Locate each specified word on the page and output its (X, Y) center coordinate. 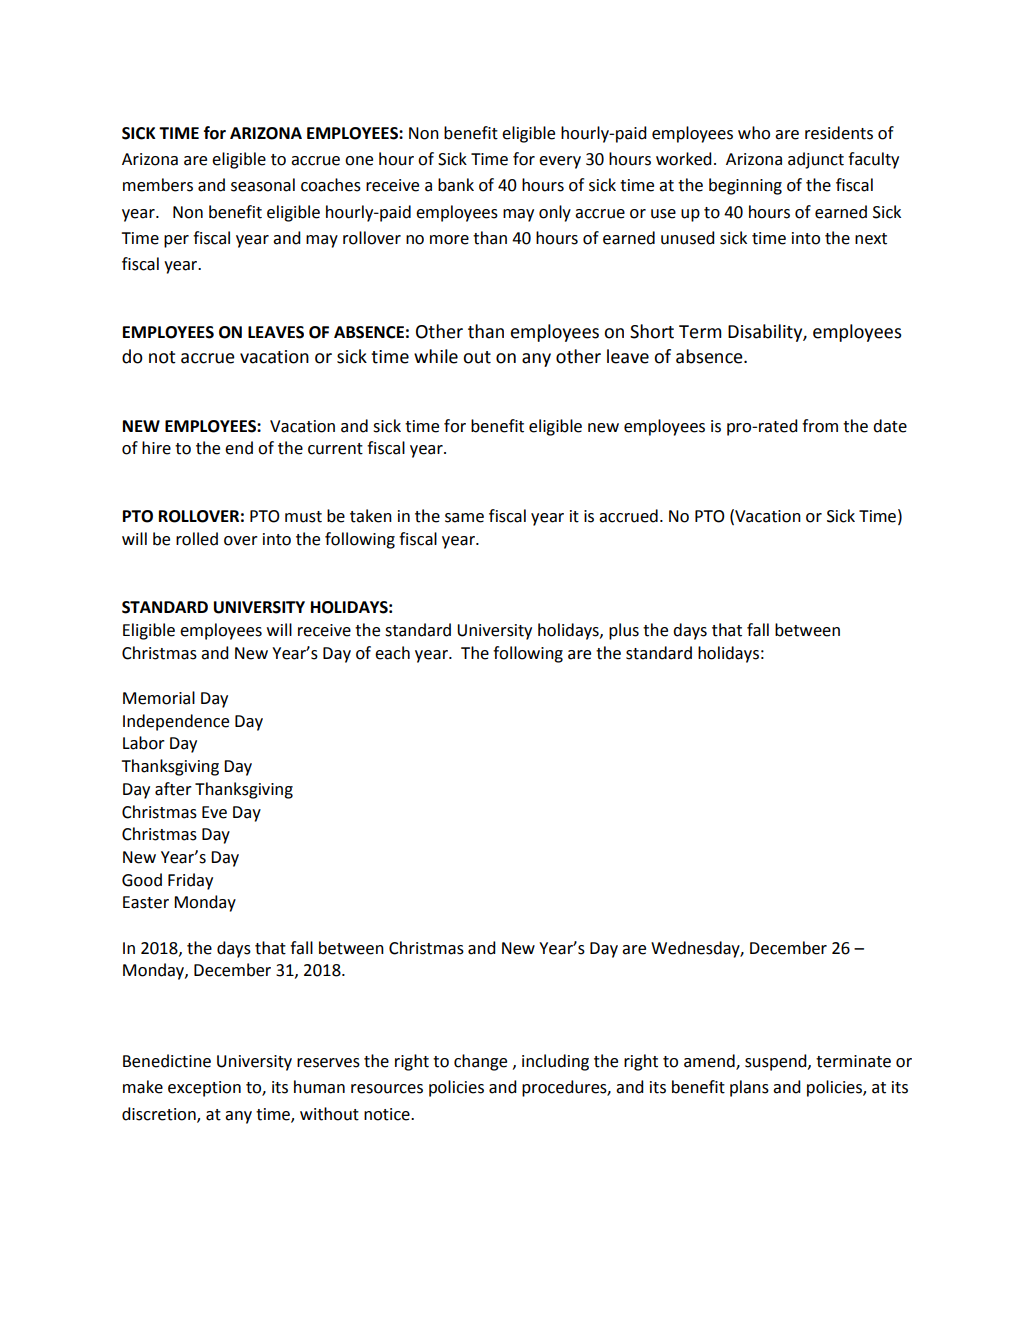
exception (204, 1089)
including (555, 1062)
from (820, 426)
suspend (777, 1062)
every (560, 162)
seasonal (263, 185)
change (480, 1062)
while (436, 356)
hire (156, 448)
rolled (197, 539)
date (890, 426)
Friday (190, 881)
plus (624, 631)
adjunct (816, 160)
